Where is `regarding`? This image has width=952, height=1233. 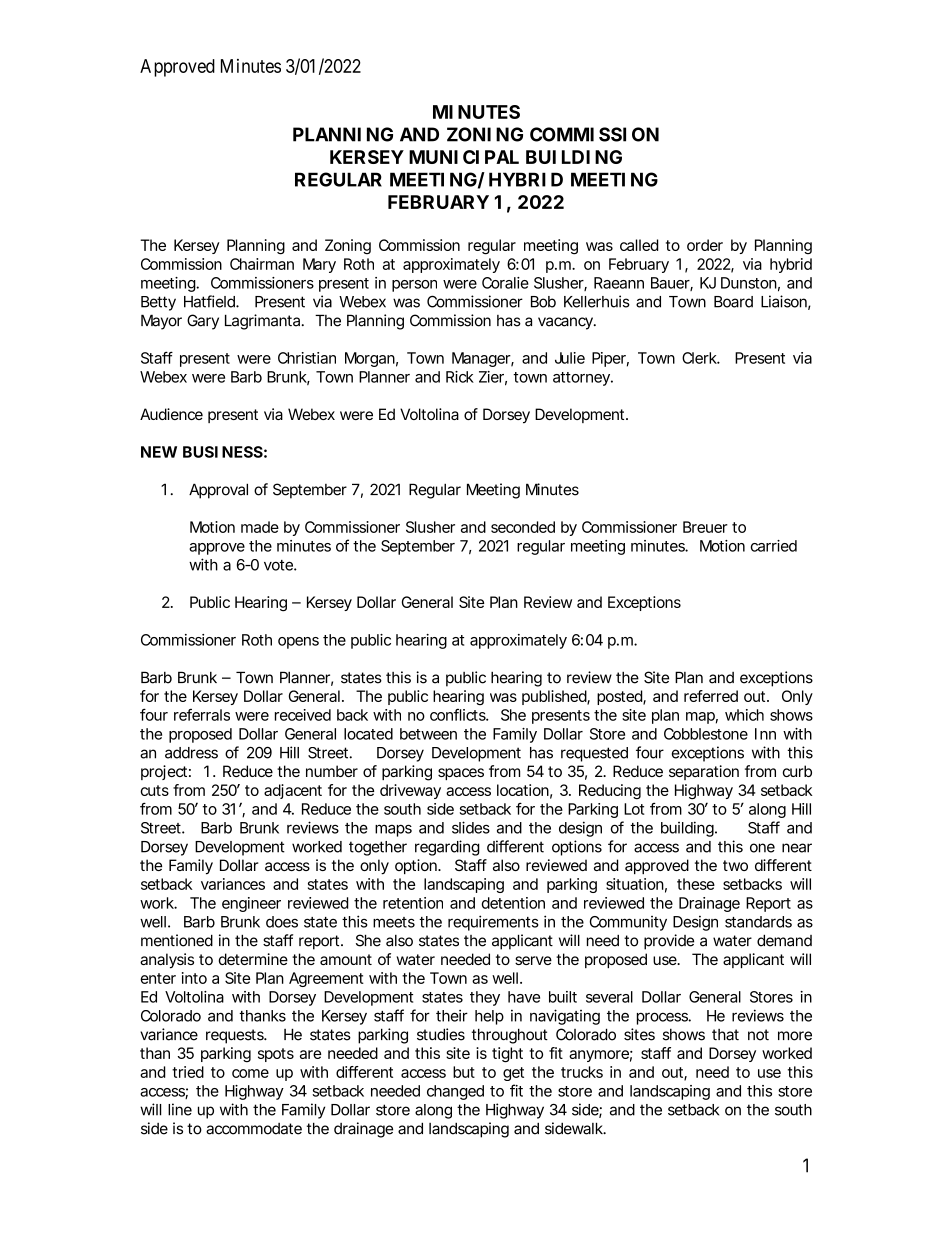 regarding is located at coordinates (447, 848).
